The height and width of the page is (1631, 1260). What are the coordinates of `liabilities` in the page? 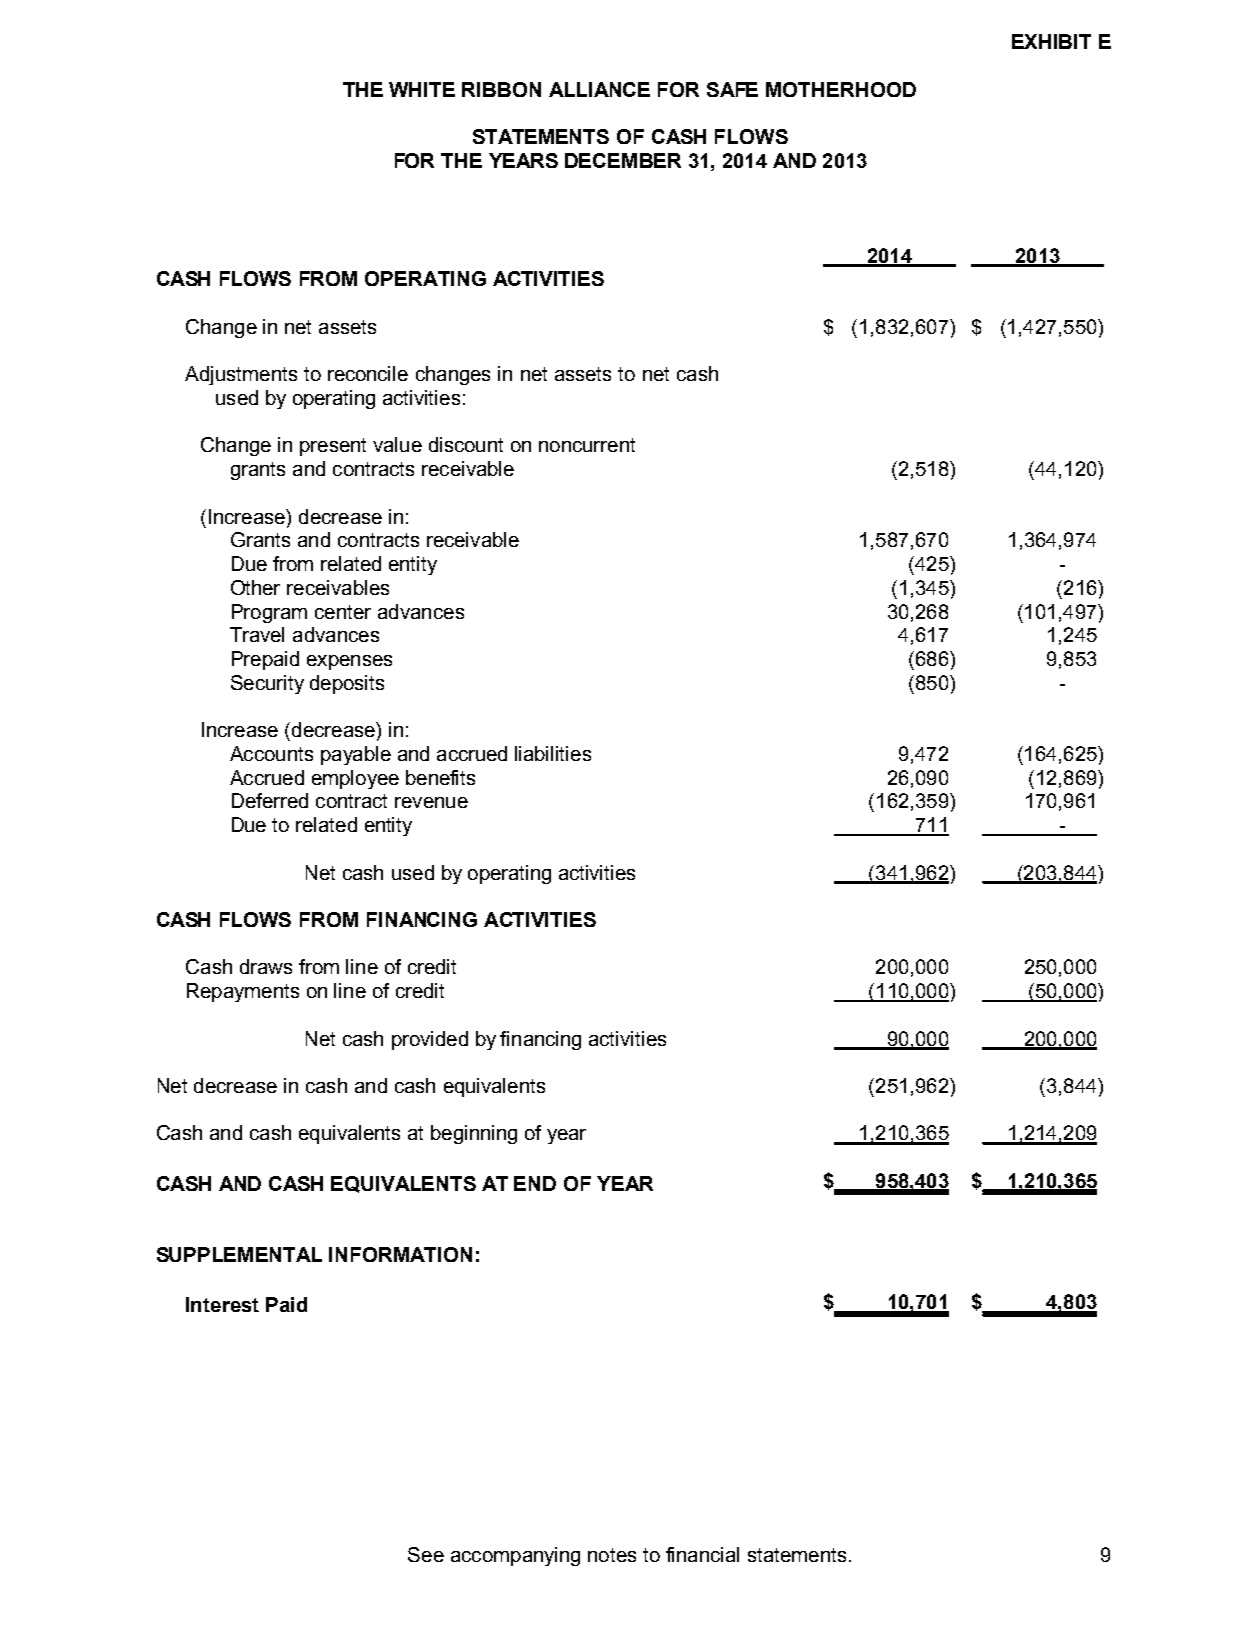 It's located at (553, 753).
